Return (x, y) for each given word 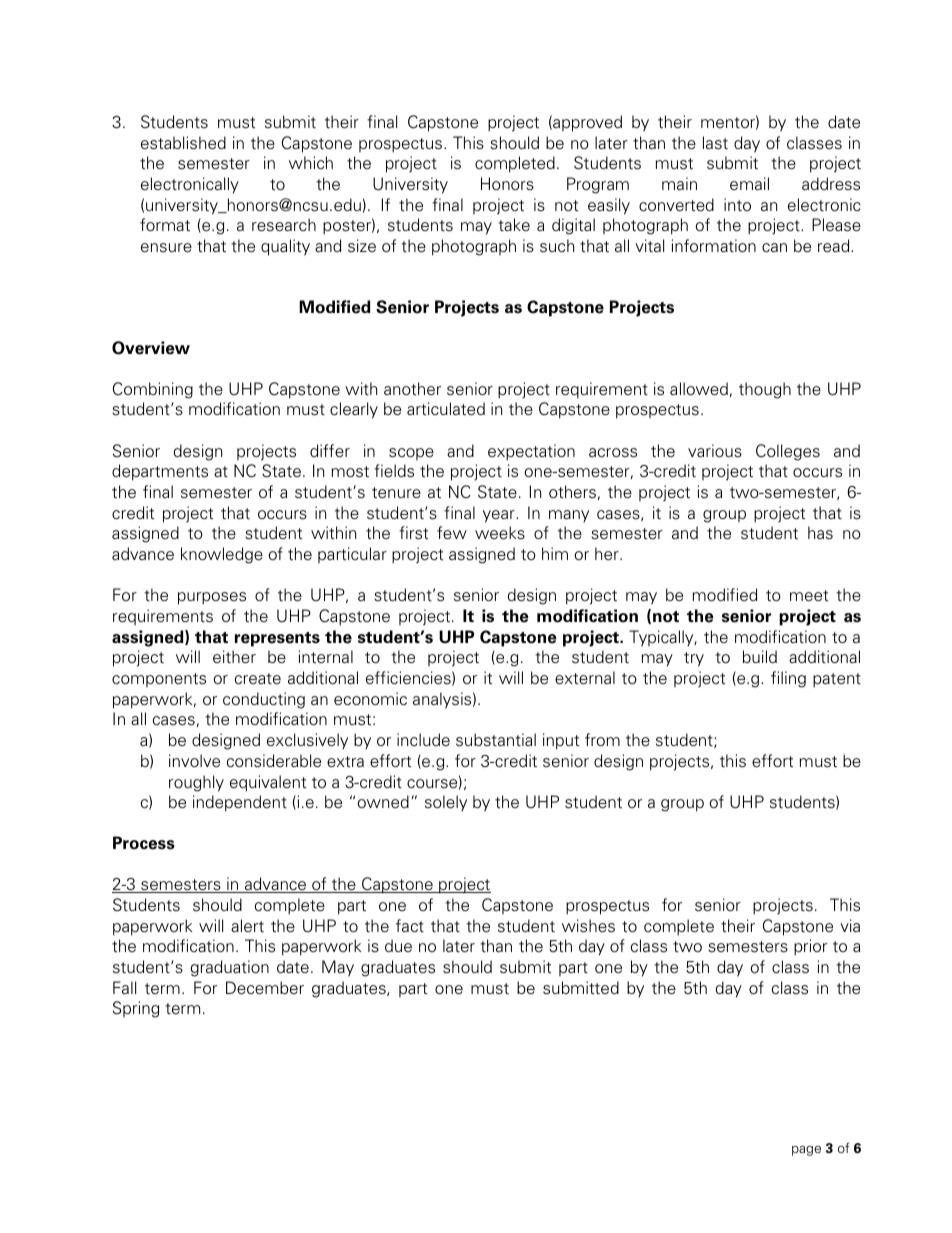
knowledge (222, 555)
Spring (136, 1009)
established (183, 143)
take (514, 225)
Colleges (788, 452)
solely (446, 803)
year (500, 516)
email (749, 184)
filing (788, 679)
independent (240, 803)
